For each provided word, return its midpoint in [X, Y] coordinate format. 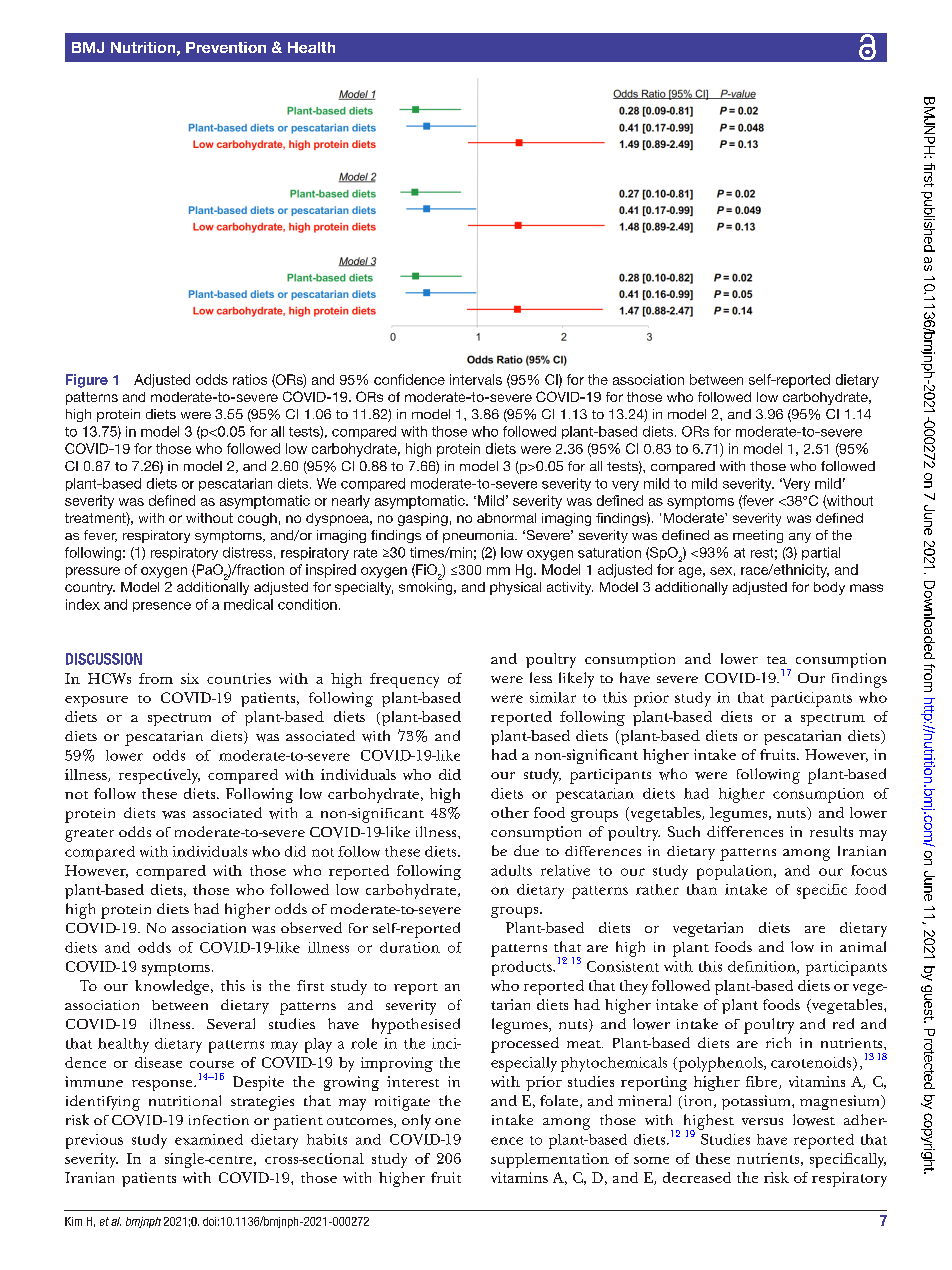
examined [209, 1139]
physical [515, 588]
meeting [758, 536]
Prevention [226, 47]
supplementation [550, 1160]
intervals [476, 379]
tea [777, 660]
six [190, 678]
